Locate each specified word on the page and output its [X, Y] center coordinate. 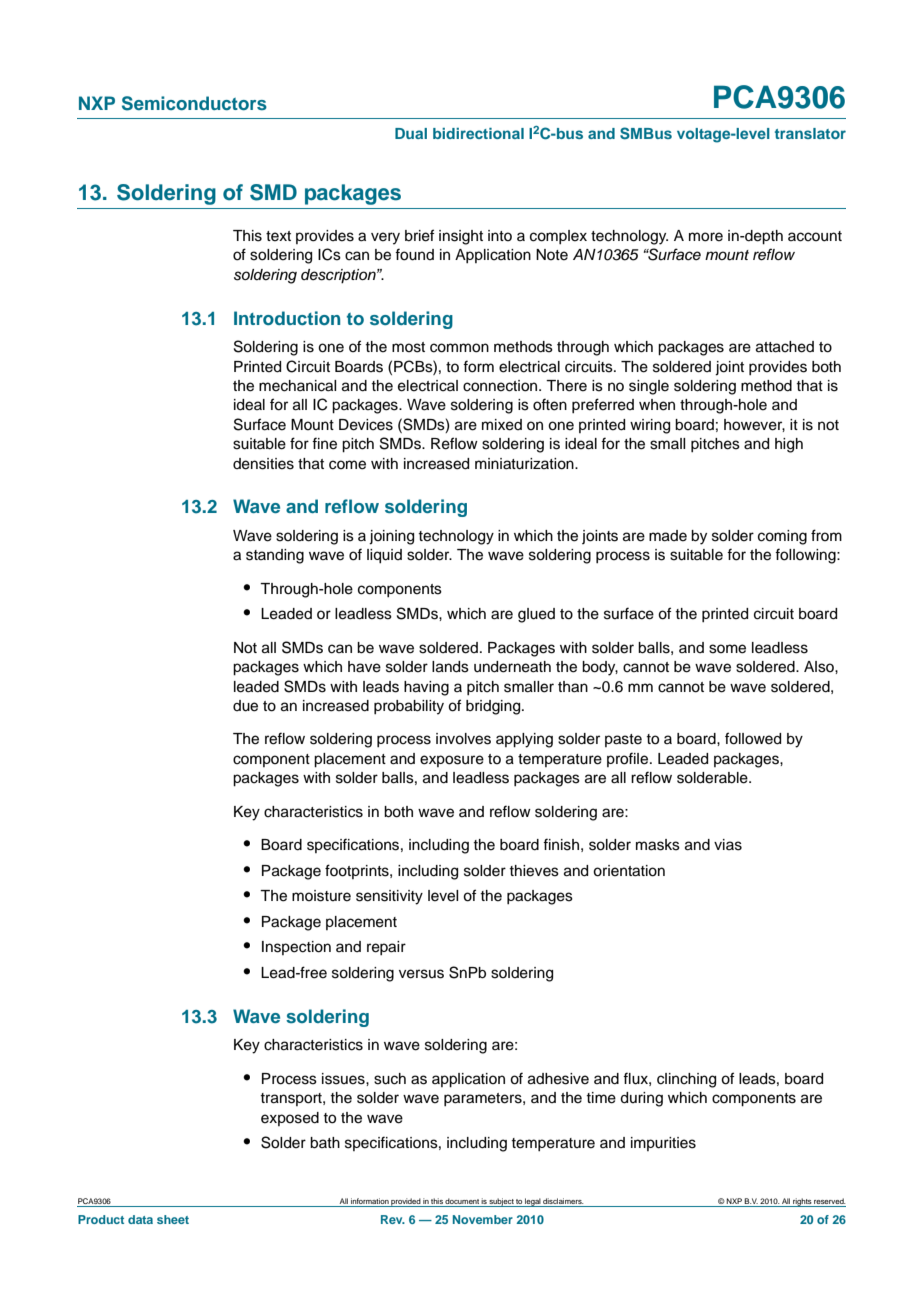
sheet [173, 1219]
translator [810, 133]
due [245, 706]
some [727, 649]
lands [450, 667]
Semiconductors [194, 103]
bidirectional [478, 133]
